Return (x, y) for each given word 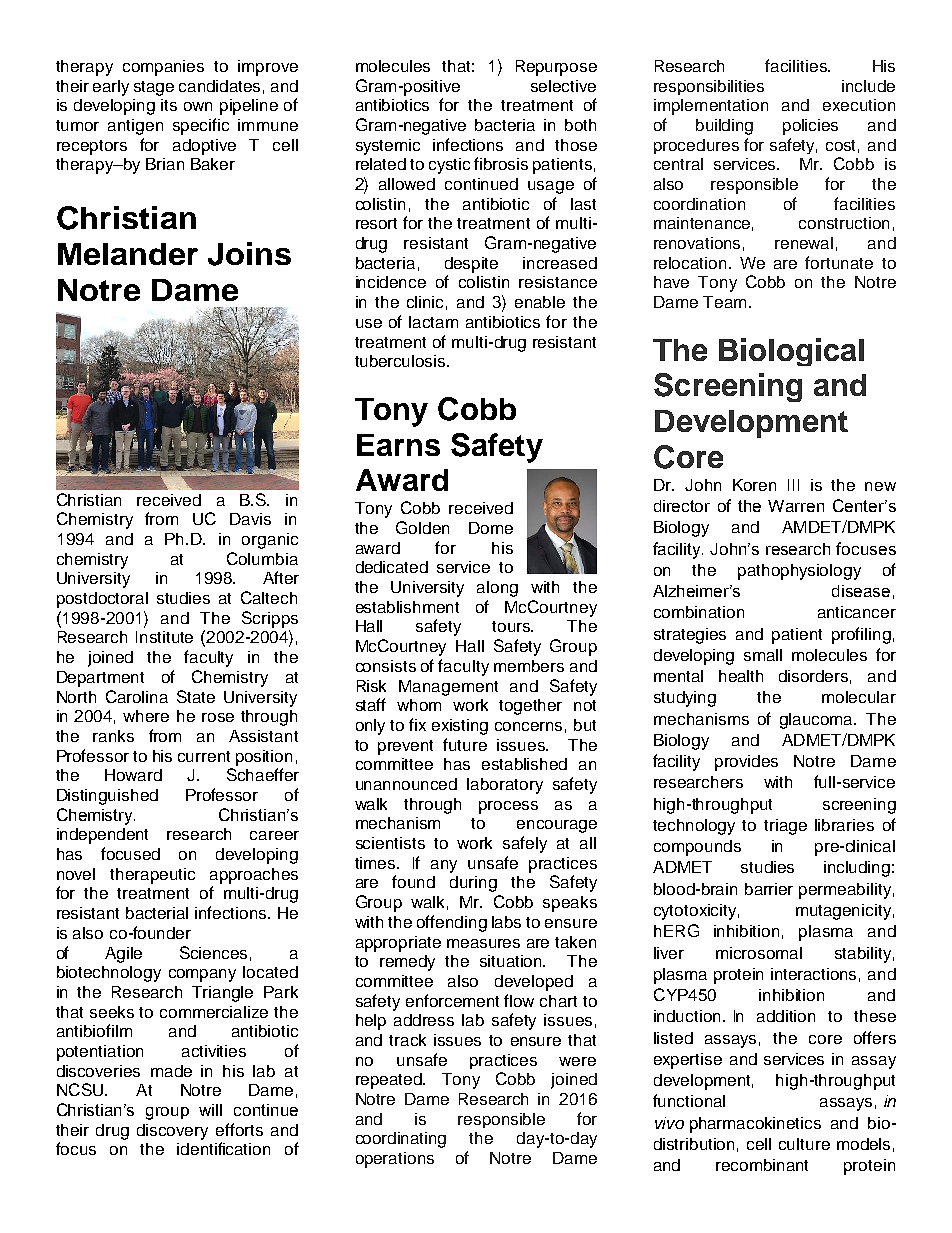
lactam (433, 322)
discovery (172, 1132)
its (169, 105)
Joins (249, 254)
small (763, 655)
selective (563, 86)
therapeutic (152, 876)
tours (512, 626)
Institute (164, 637)
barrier (769, 889)
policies (810, 127)
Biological (791, 352)
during (473, 884)
